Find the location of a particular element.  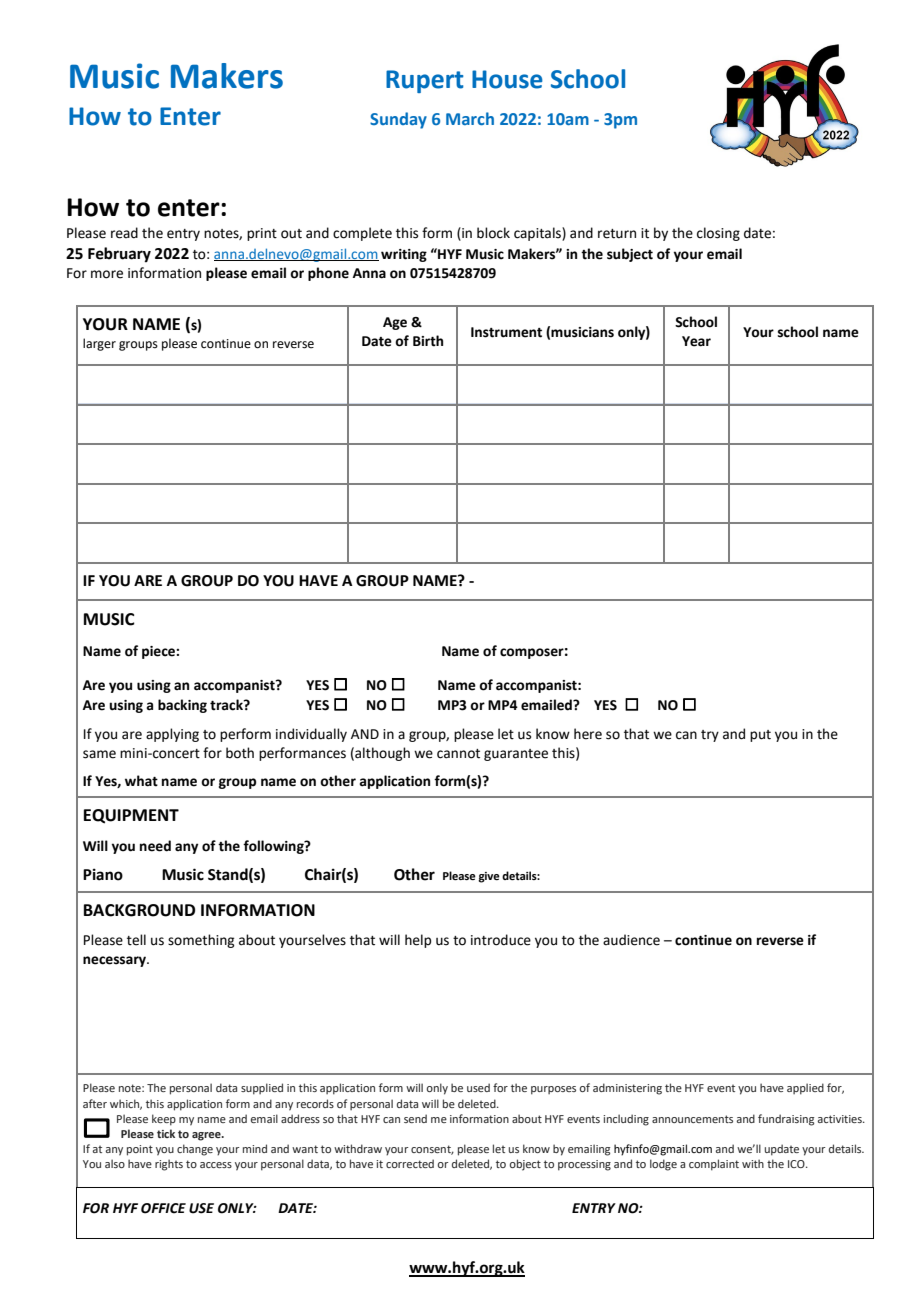

backing is located at coordinates (182, 706).
